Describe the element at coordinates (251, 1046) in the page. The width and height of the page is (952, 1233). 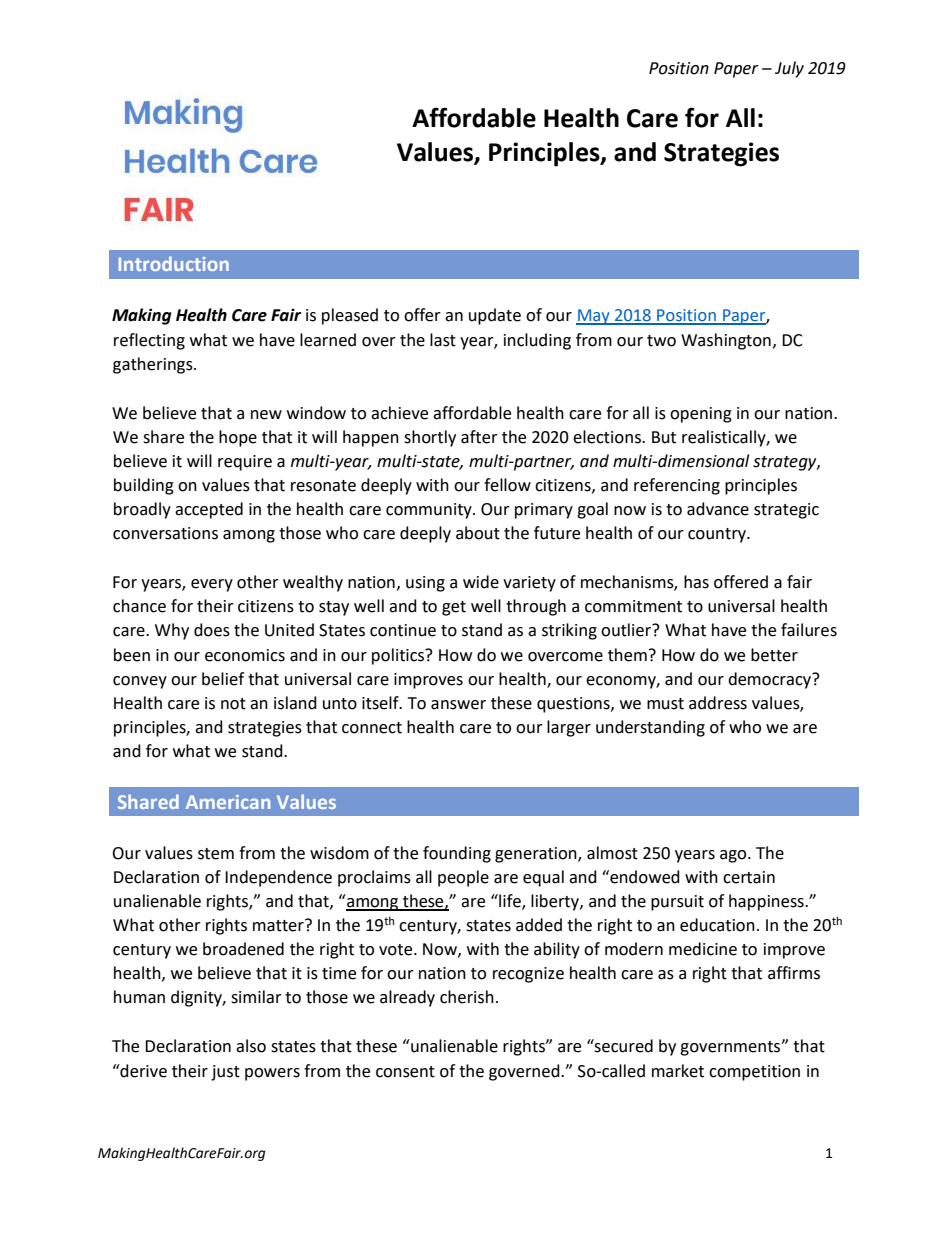
I see `also` at that location.
